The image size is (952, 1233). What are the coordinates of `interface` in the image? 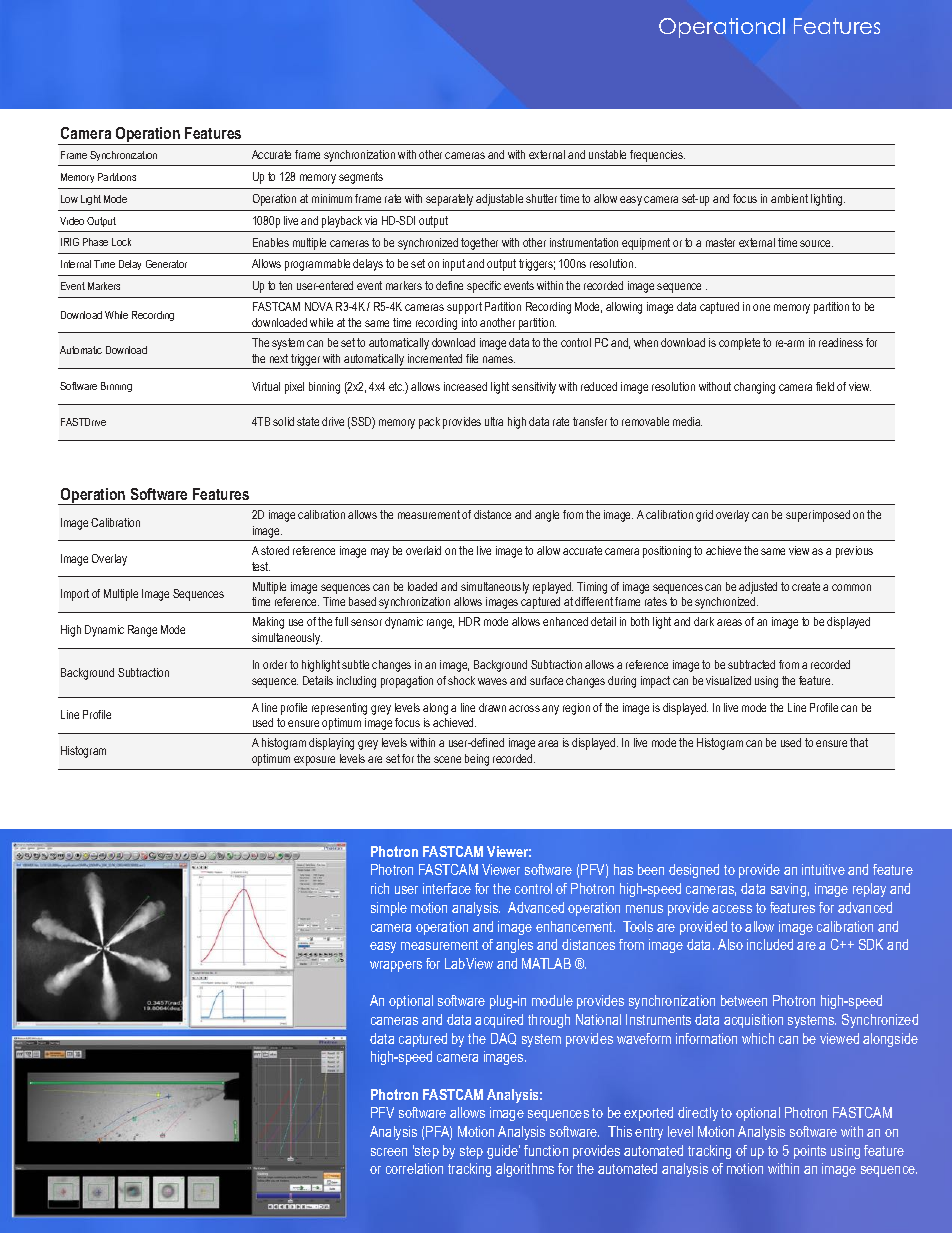 It's located at (447, 888).
